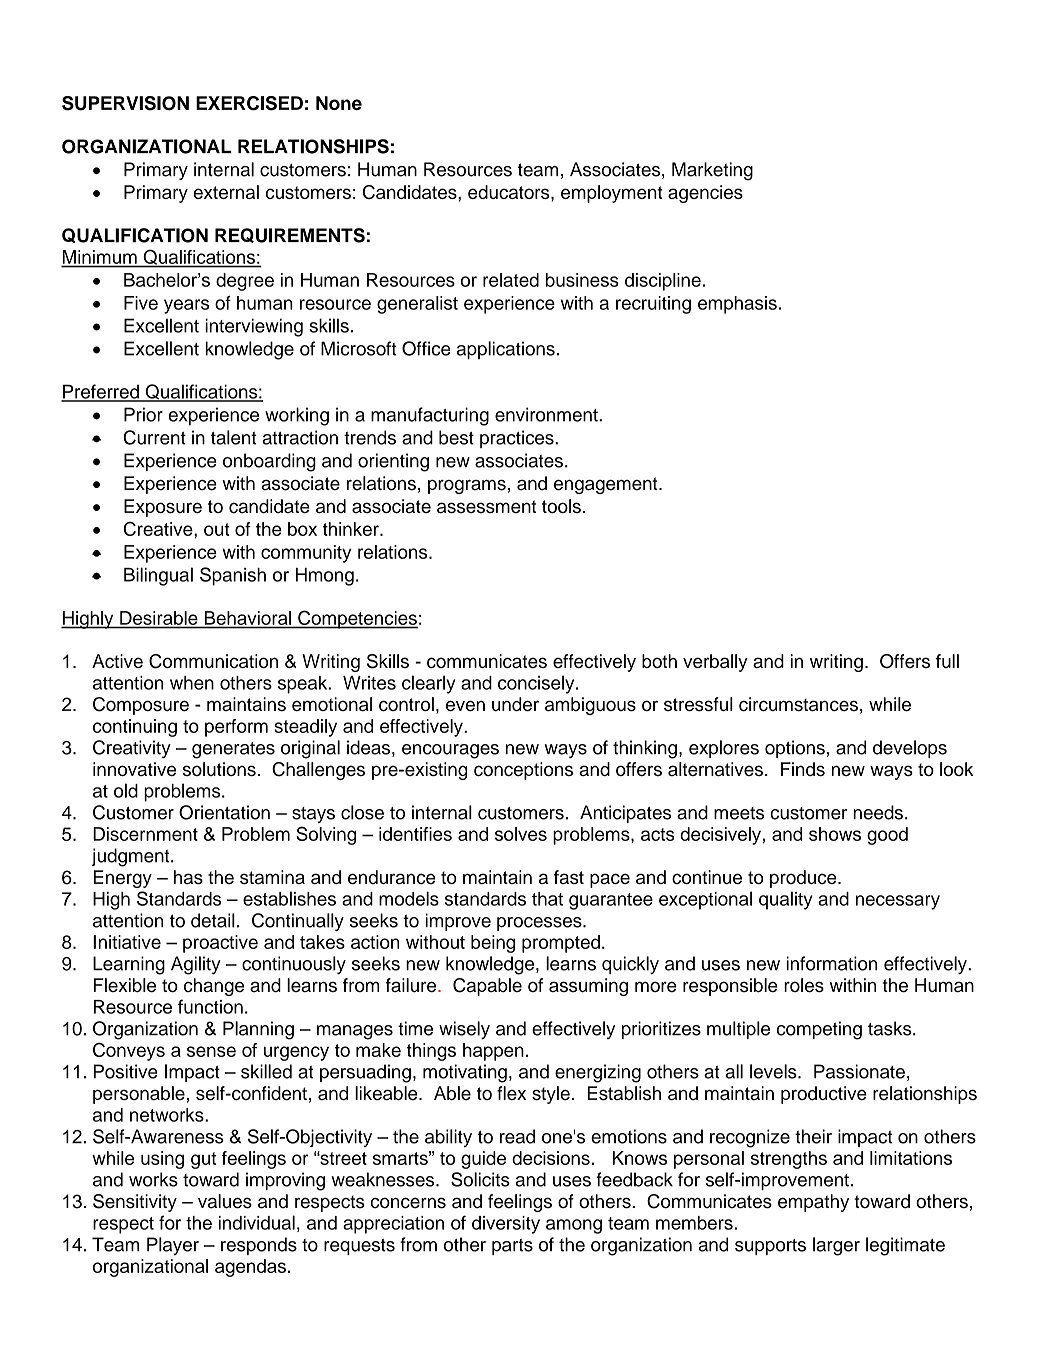 Image resolution: width=1045 pixels, height=1353 pixels. What do you see at coordinates (712, 171) in the document?
I see `Marketing` at bounding box center [712, 171].
